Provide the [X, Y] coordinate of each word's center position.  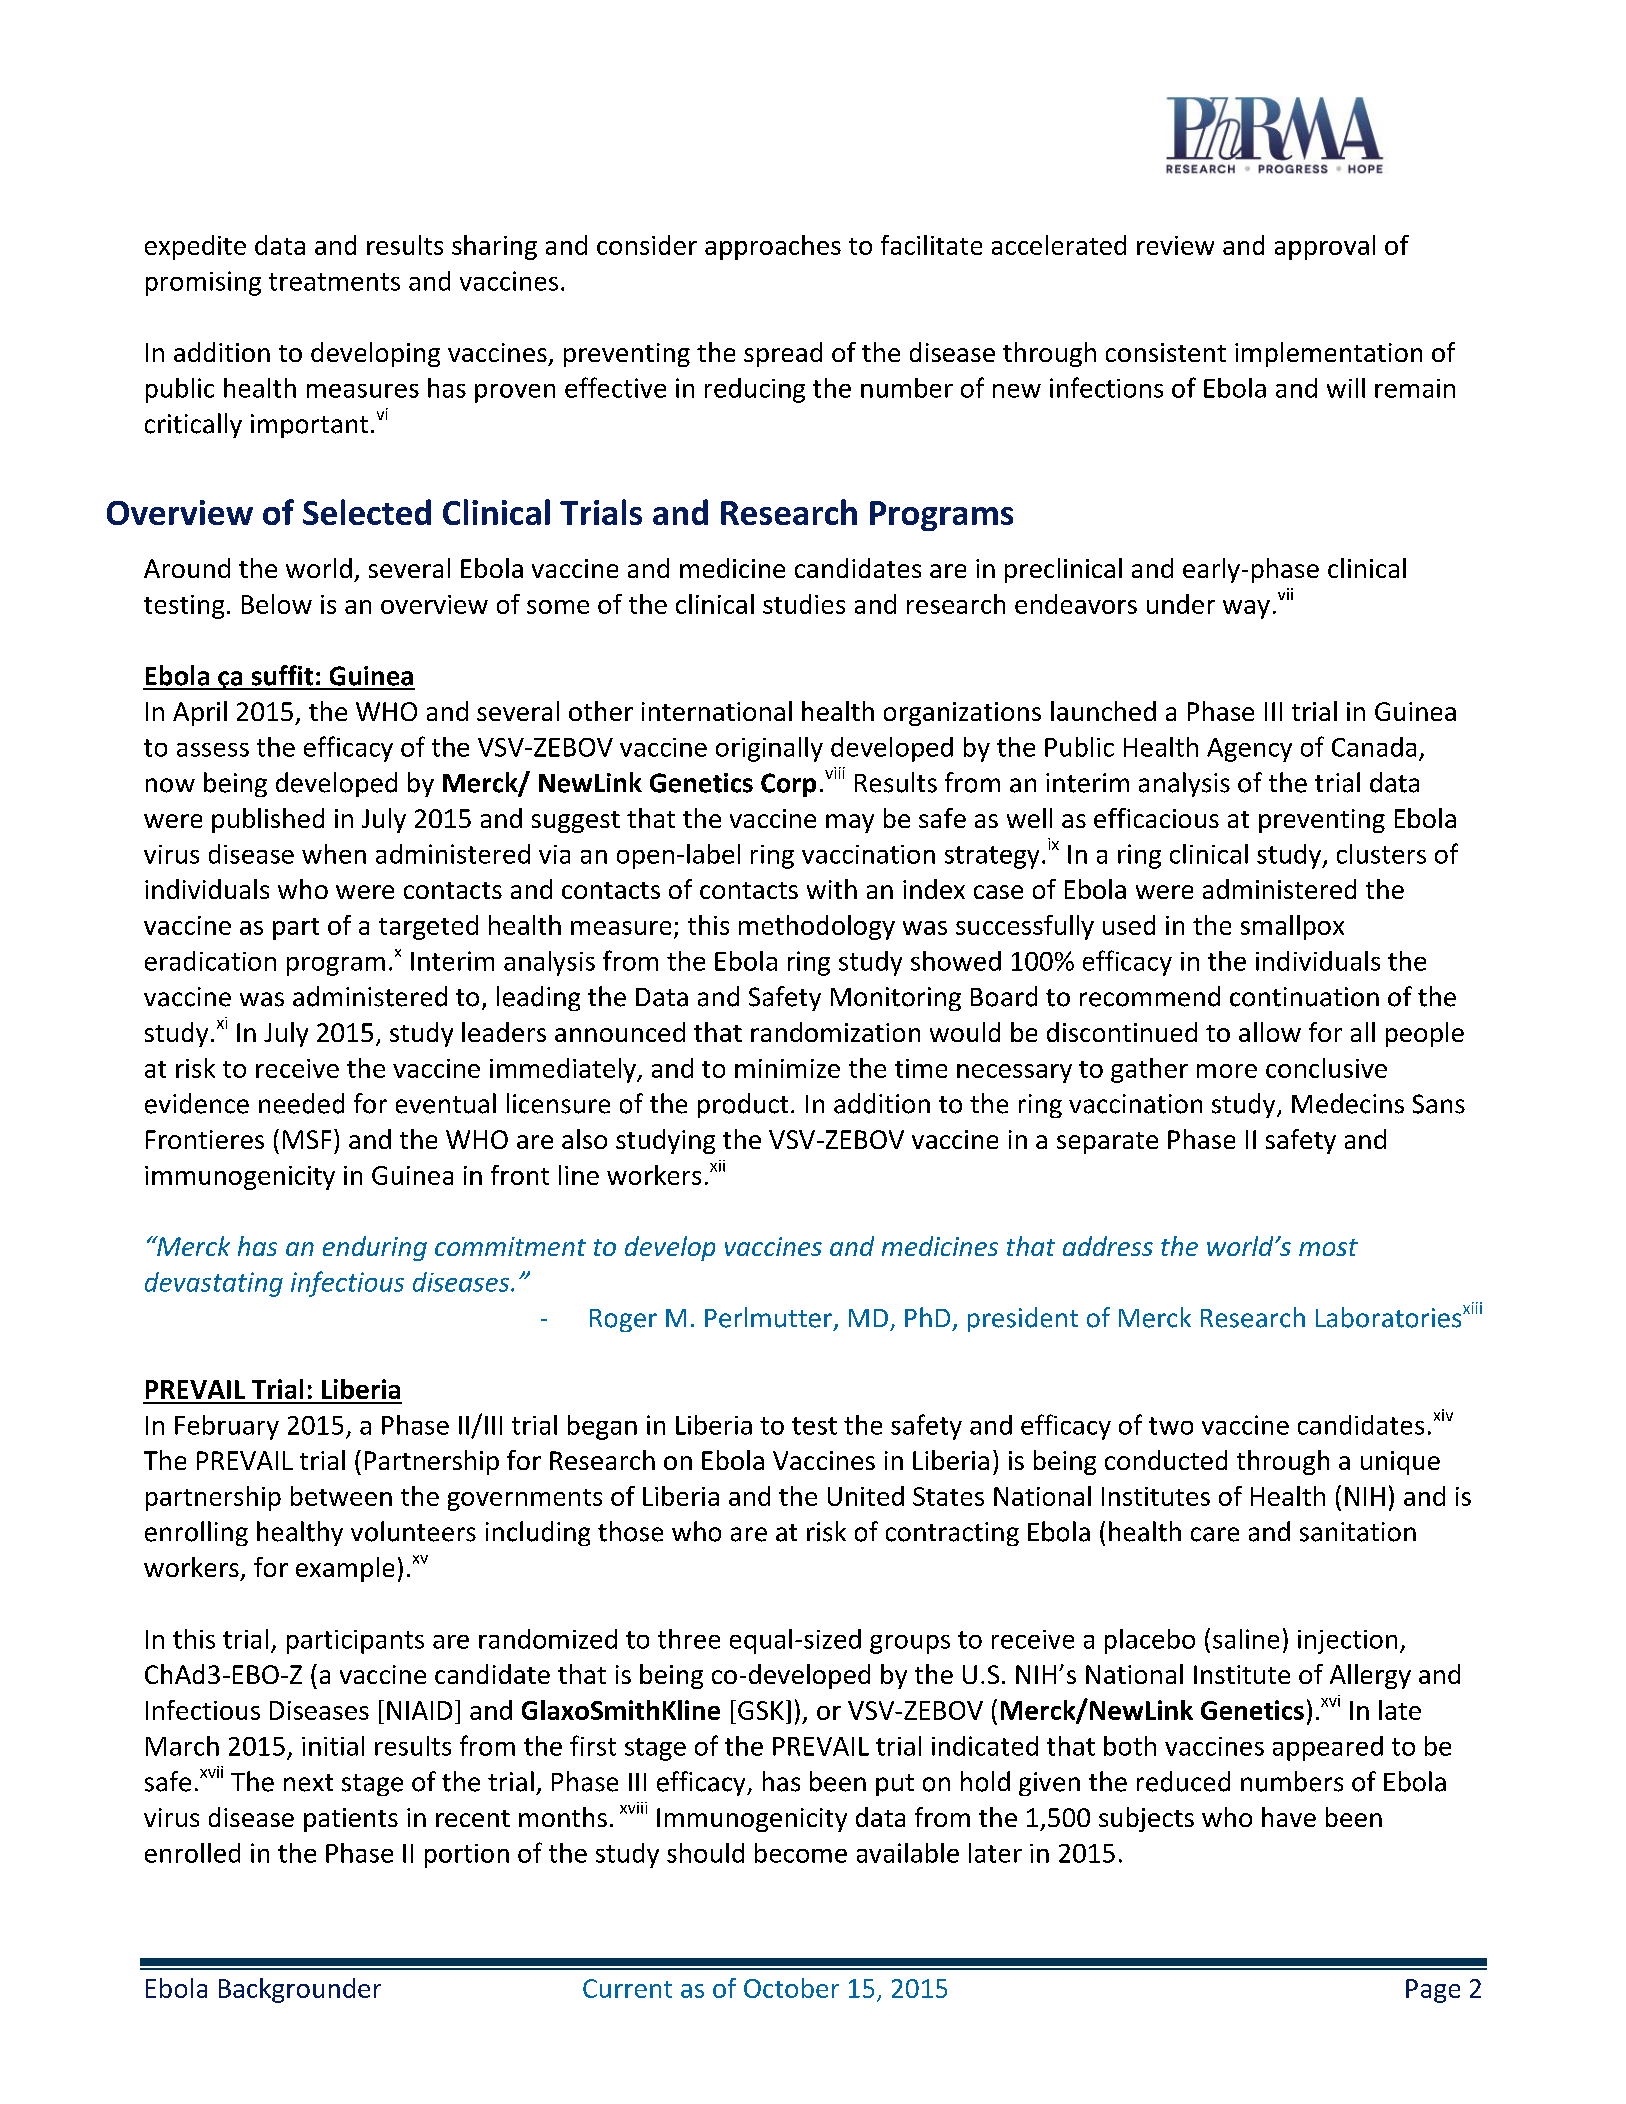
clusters [1381, 854]
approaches [773, 247]
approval [1325, 247]
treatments [334, 282]
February [227, 1427]
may [850, 823]
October [791, 1988]
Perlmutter [768, 1317]
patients [351, 1820]
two [1171, 1426]
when [334, 854]
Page [1433, 1991]
